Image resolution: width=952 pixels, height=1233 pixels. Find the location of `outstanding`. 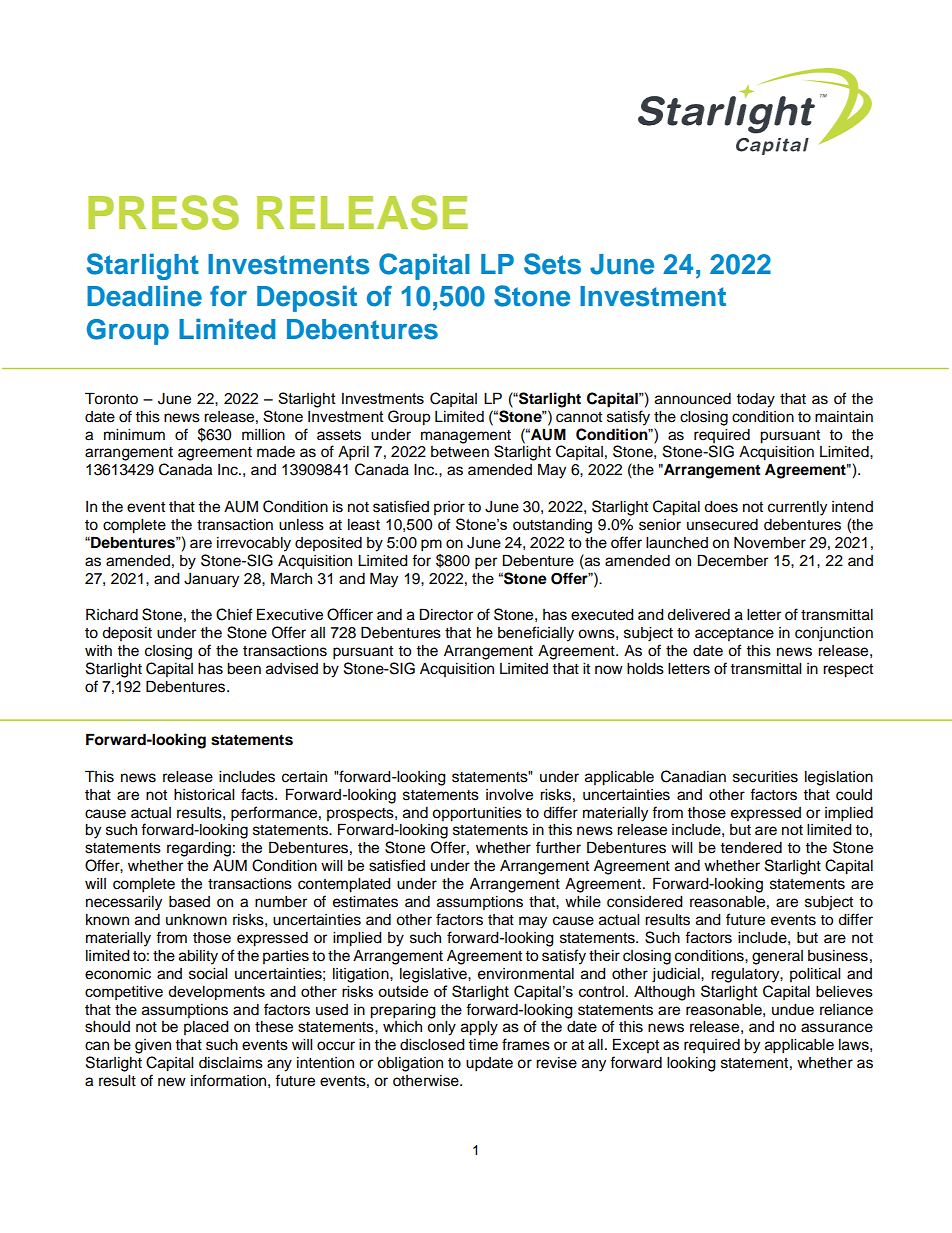

outstanding is located at coordinates (552, 526).
